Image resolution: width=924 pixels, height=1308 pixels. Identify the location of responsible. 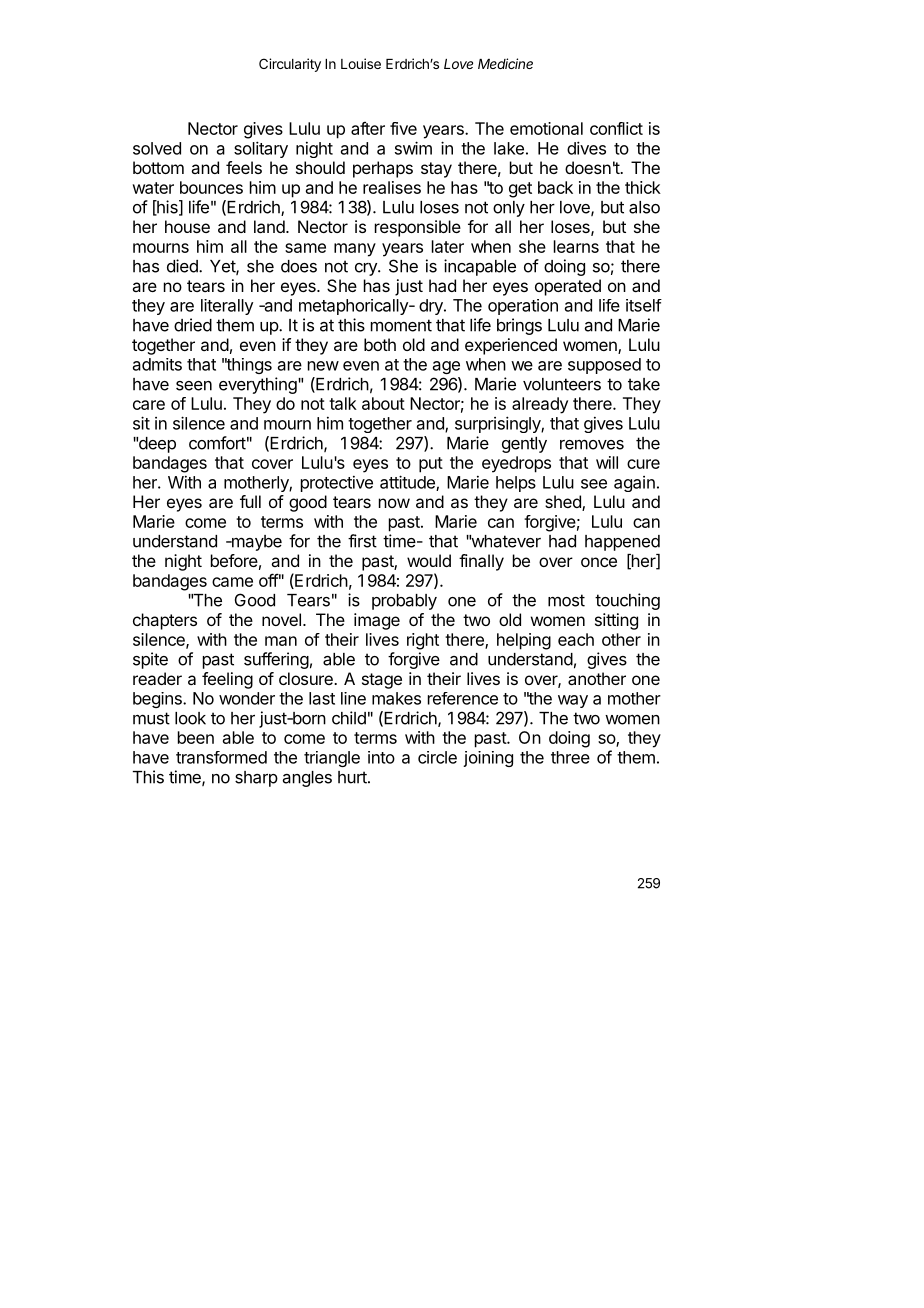
(418, 228).
